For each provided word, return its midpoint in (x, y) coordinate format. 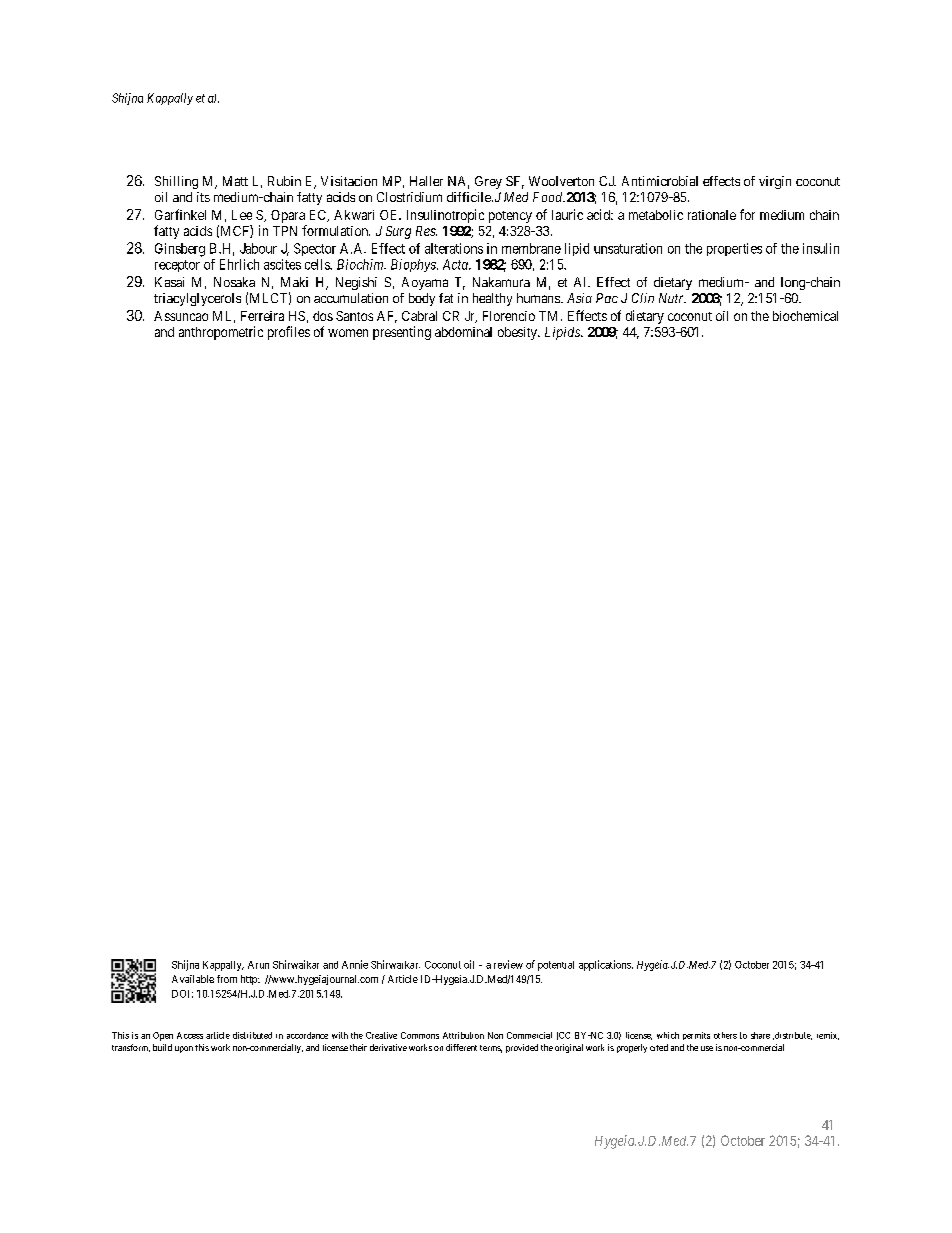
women (348, 333)
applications (606, 965)
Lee (242, 215)
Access (190, 1035)
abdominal (463, 332)
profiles (289, 333)
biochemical (805, 316)
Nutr (672, 298)
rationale (712, 215)
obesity (518, 333)
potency (510, 217)
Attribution (463, 1035)
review (508, 964)
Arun (258, 965)
